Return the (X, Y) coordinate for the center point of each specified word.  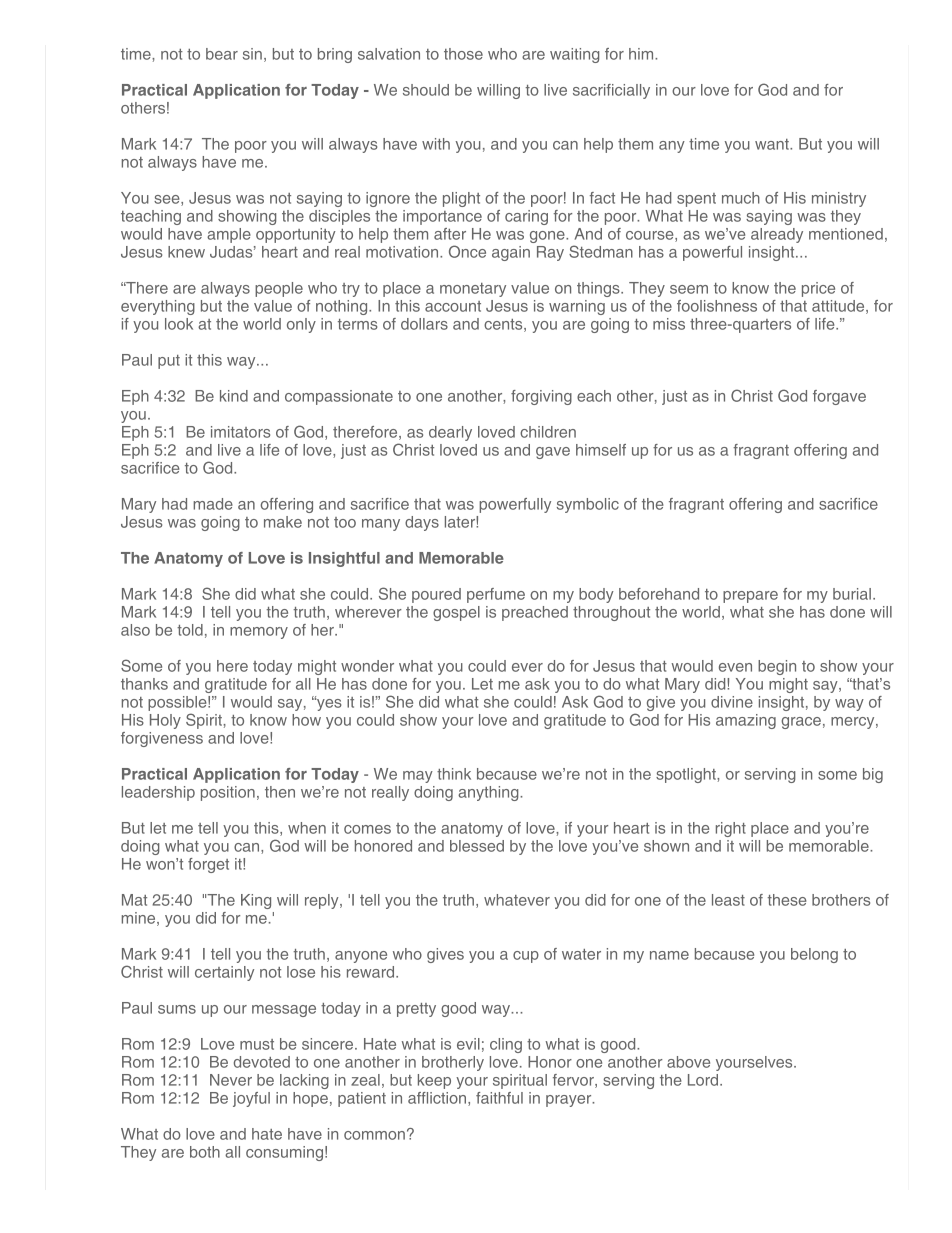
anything (489, 793)
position (228, 793)
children (548, 432)
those (463, 54)
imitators (240, 432)
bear (222, 54)
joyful (251, 1099)
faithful (499, 1098)
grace (801, 723)
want (773, 144)
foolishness (717, 306)
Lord (703, 1080)
